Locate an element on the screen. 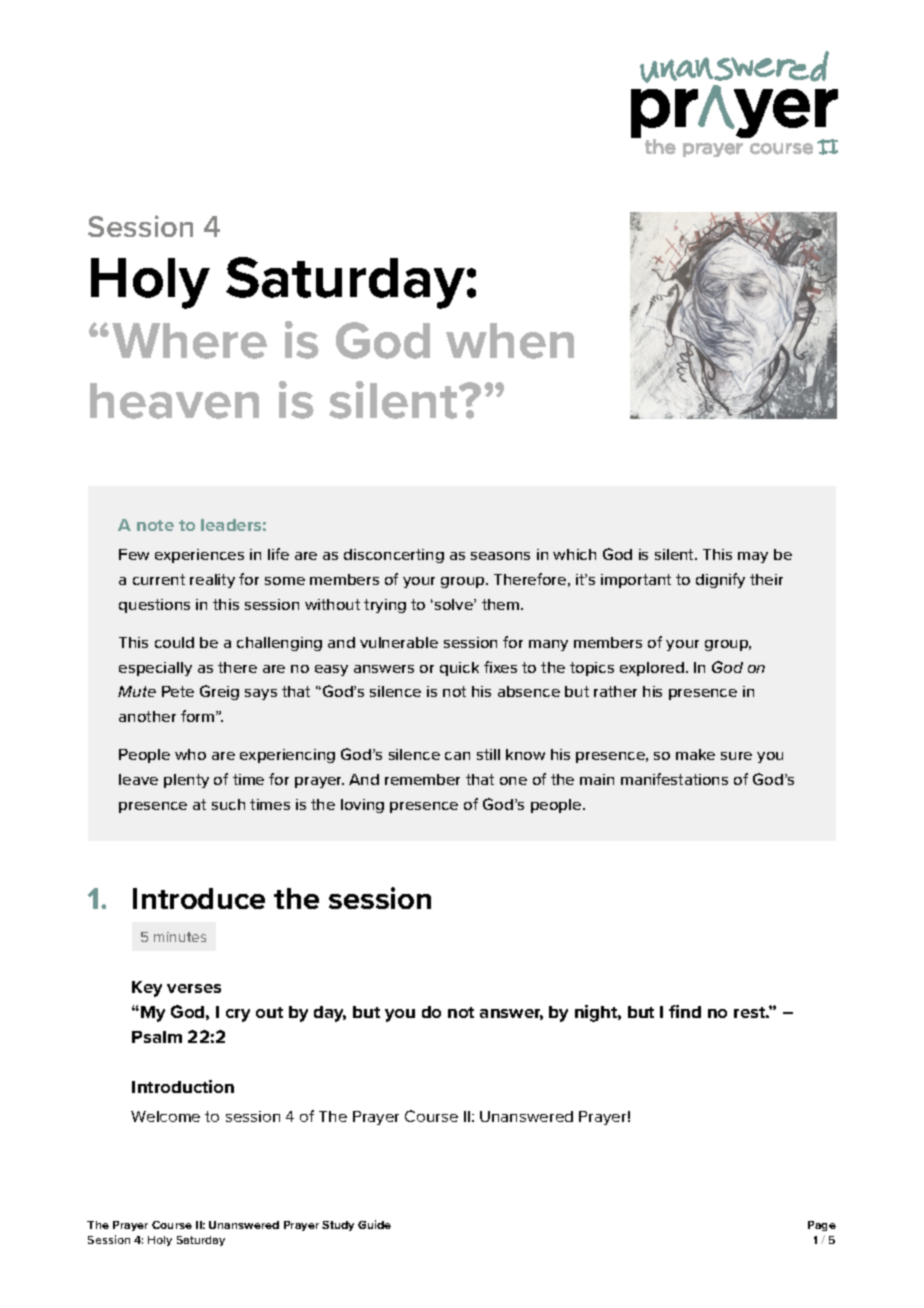 The image size is (924, 1308). reality is located at coordinates (212, 581).
